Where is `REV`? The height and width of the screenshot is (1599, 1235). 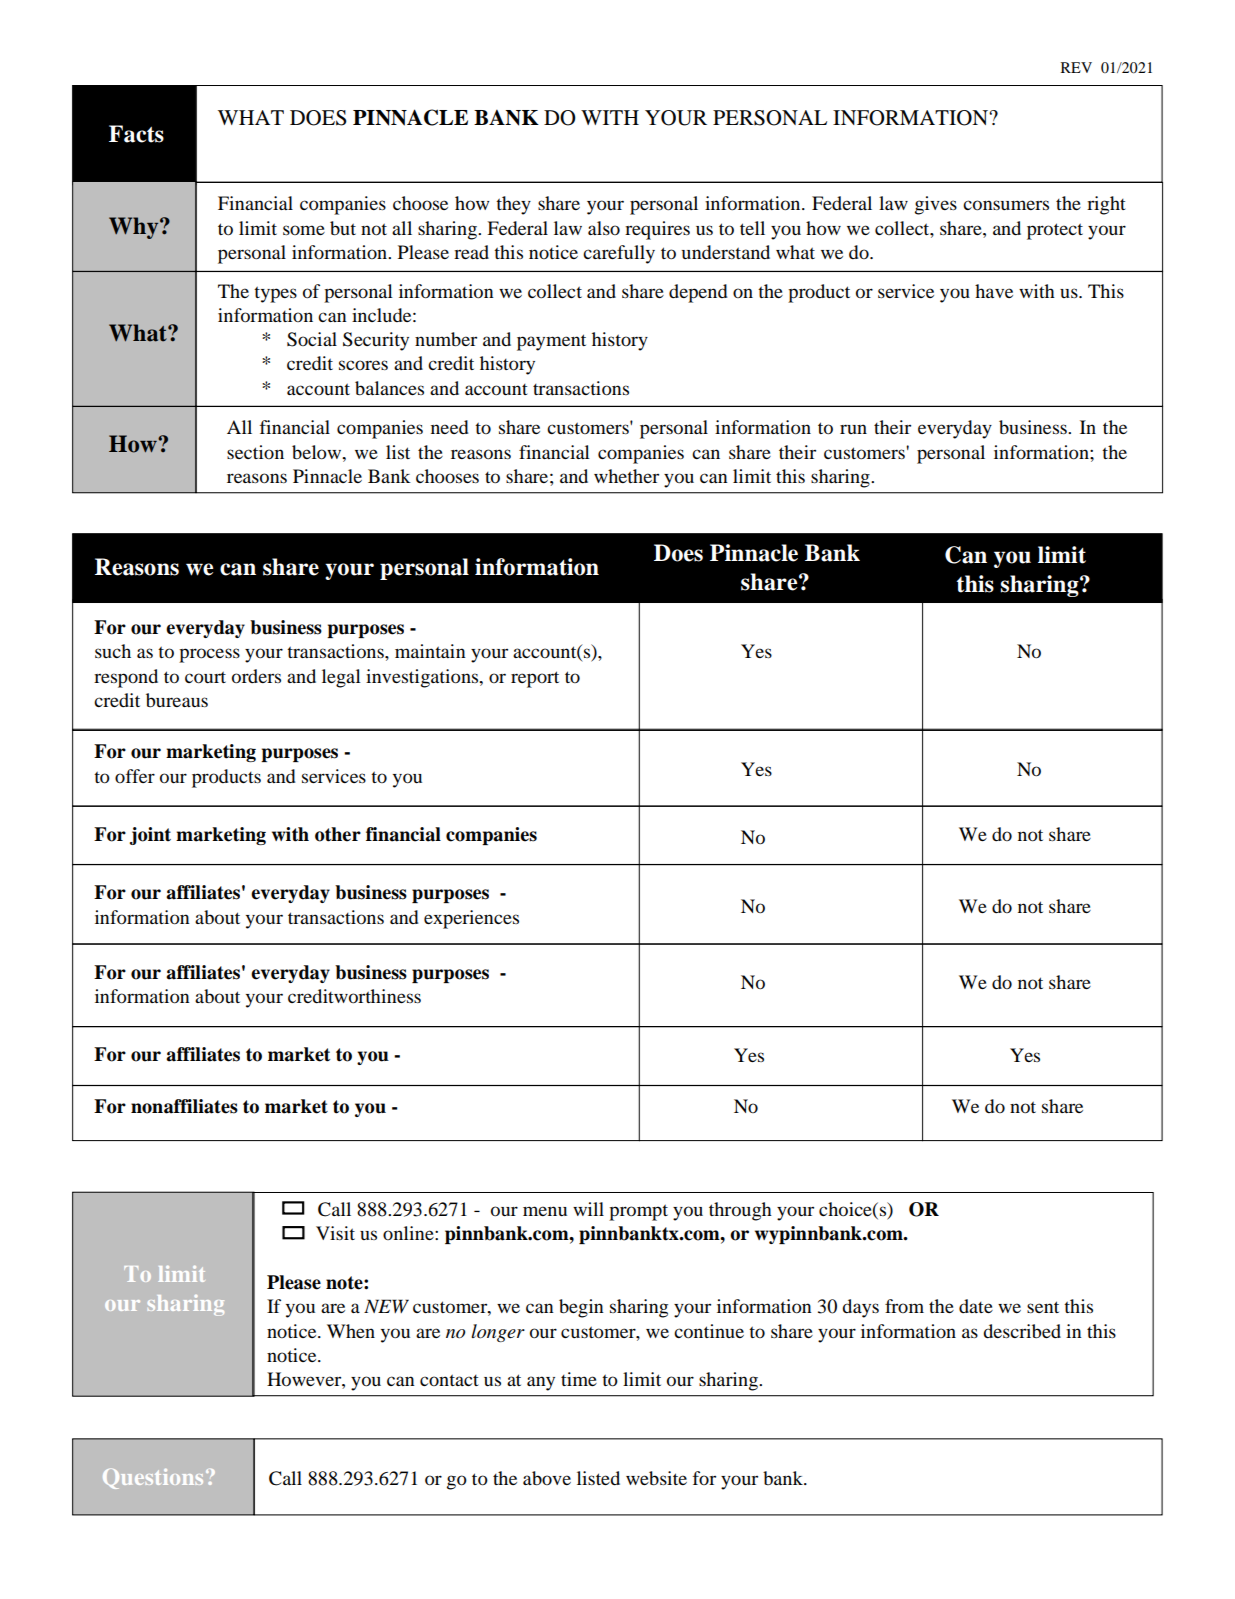
REV is located at coordinates (1076, 67).
